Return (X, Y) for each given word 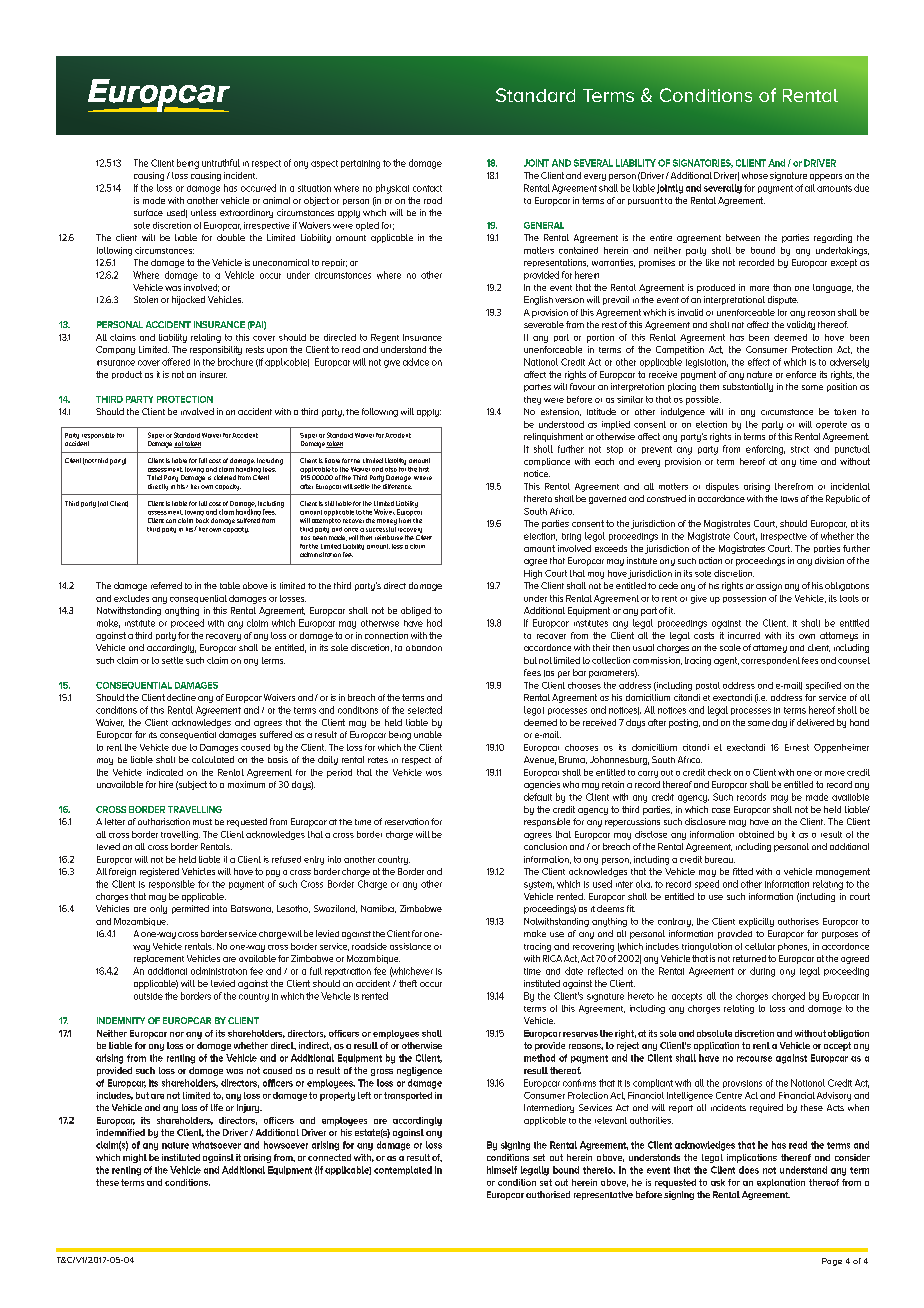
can (171, 521)
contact (427, 188)
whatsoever (216, 1145)
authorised (548, 1194)
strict (800, 449)
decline (181, 697)
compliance (547, 462)
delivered (815, 722)
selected (425, 710)
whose (755, 175)
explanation (781, 1183)
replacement (159, 959)
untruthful (221, 163)
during (762, 972)
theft (408, 983)
